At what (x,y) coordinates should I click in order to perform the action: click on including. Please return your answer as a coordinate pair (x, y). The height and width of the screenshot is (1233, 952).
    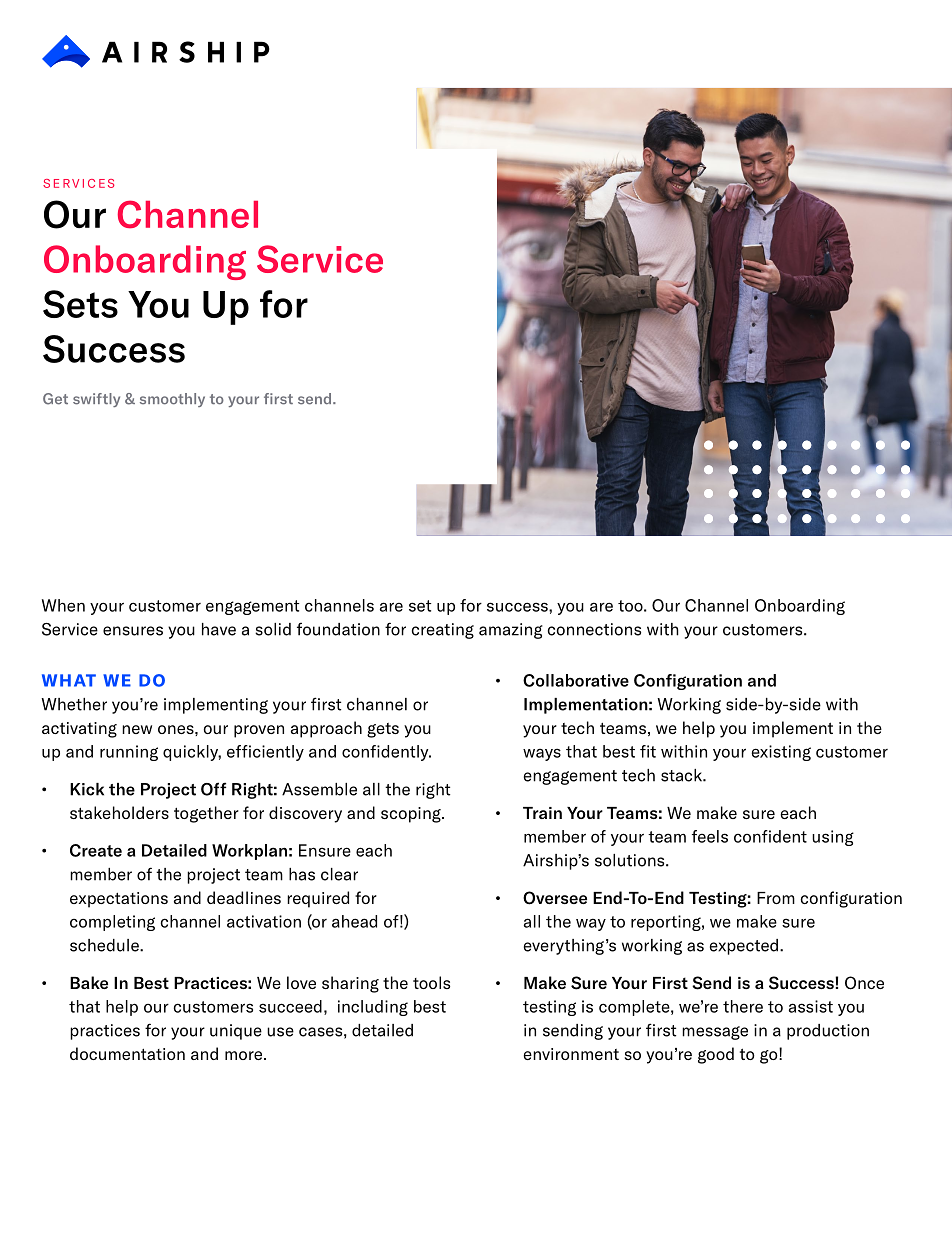
    Looking at the image, I should click on (373, 1008).
